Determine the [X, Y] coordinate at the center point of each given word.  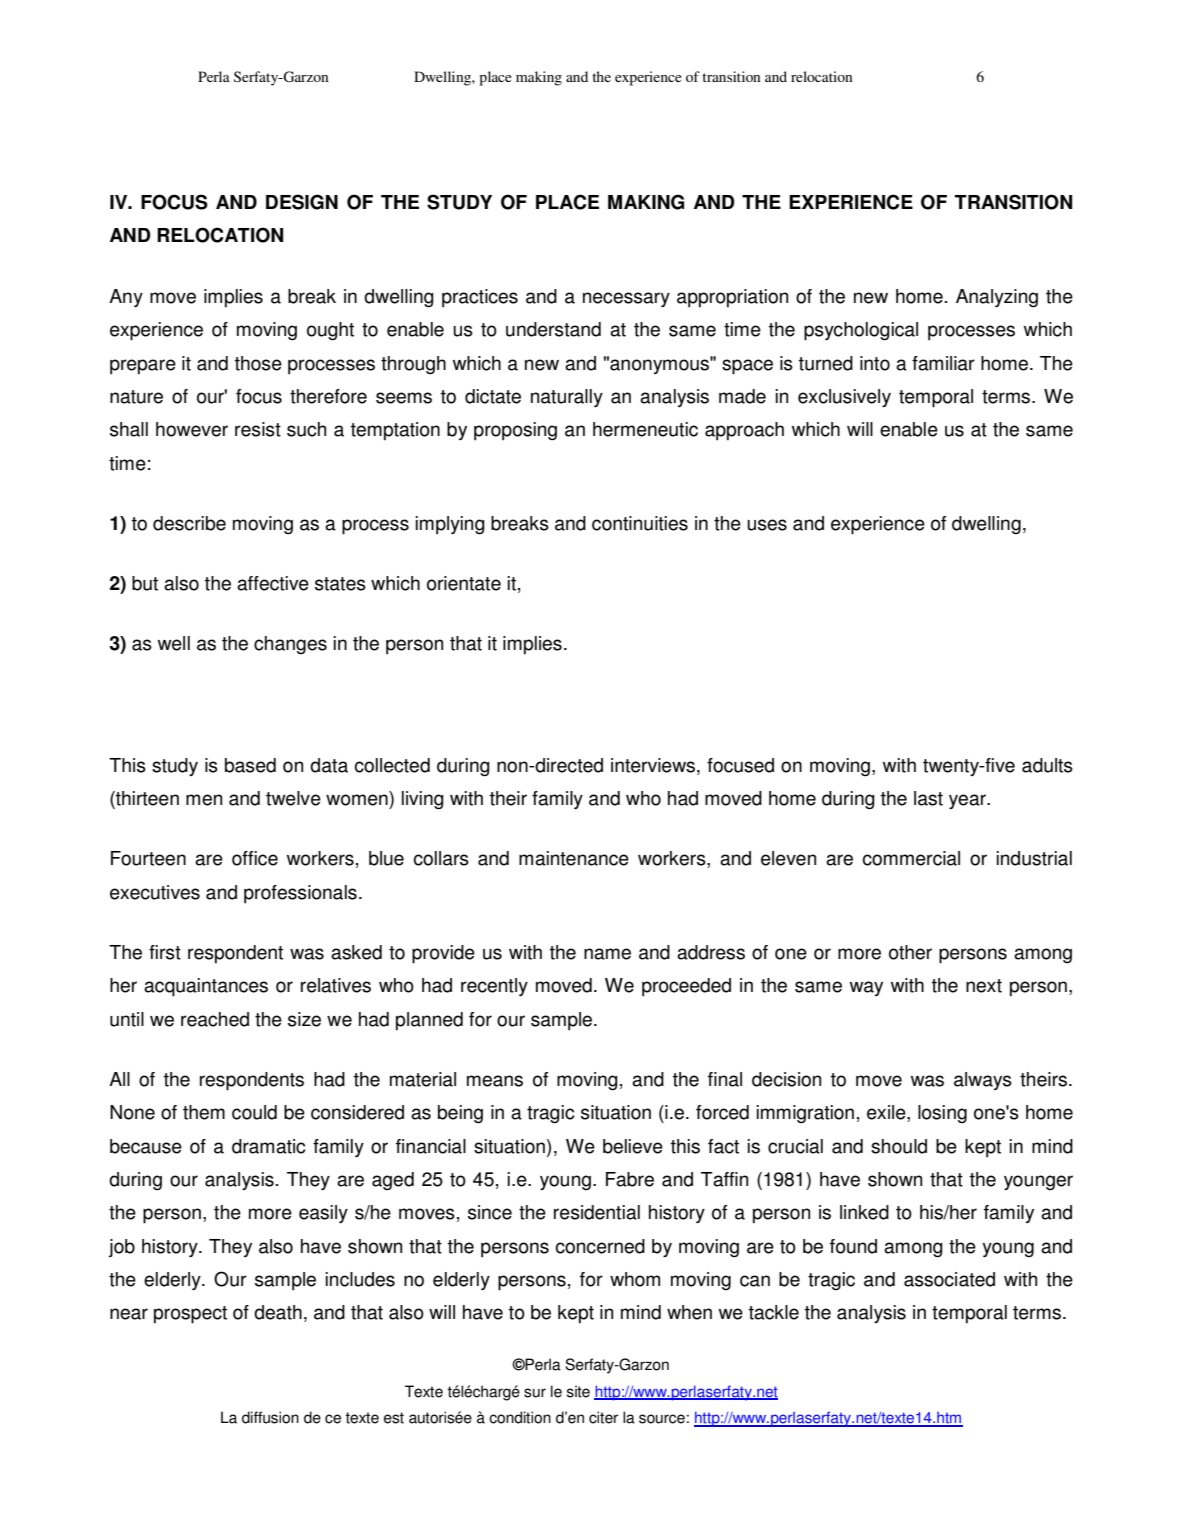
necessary [626, 299]
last [928, 798]
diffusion [270, 1417]
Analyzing [997, 298]
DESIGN [302, 202]
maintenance [574, 858]
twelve [293, 798]
